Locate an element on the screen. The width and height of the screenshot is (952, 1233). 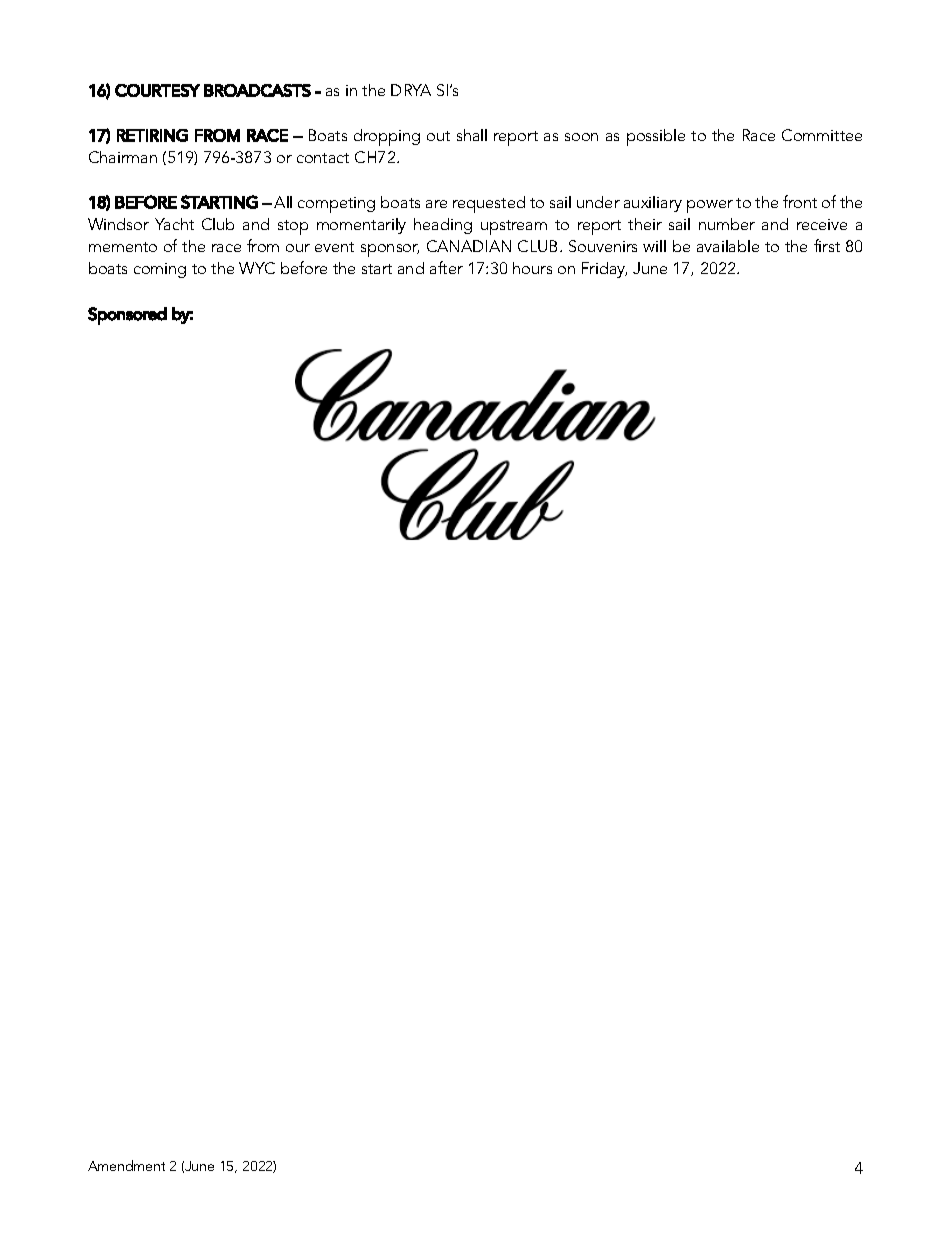
shall is located at coordinates (472, 135).
